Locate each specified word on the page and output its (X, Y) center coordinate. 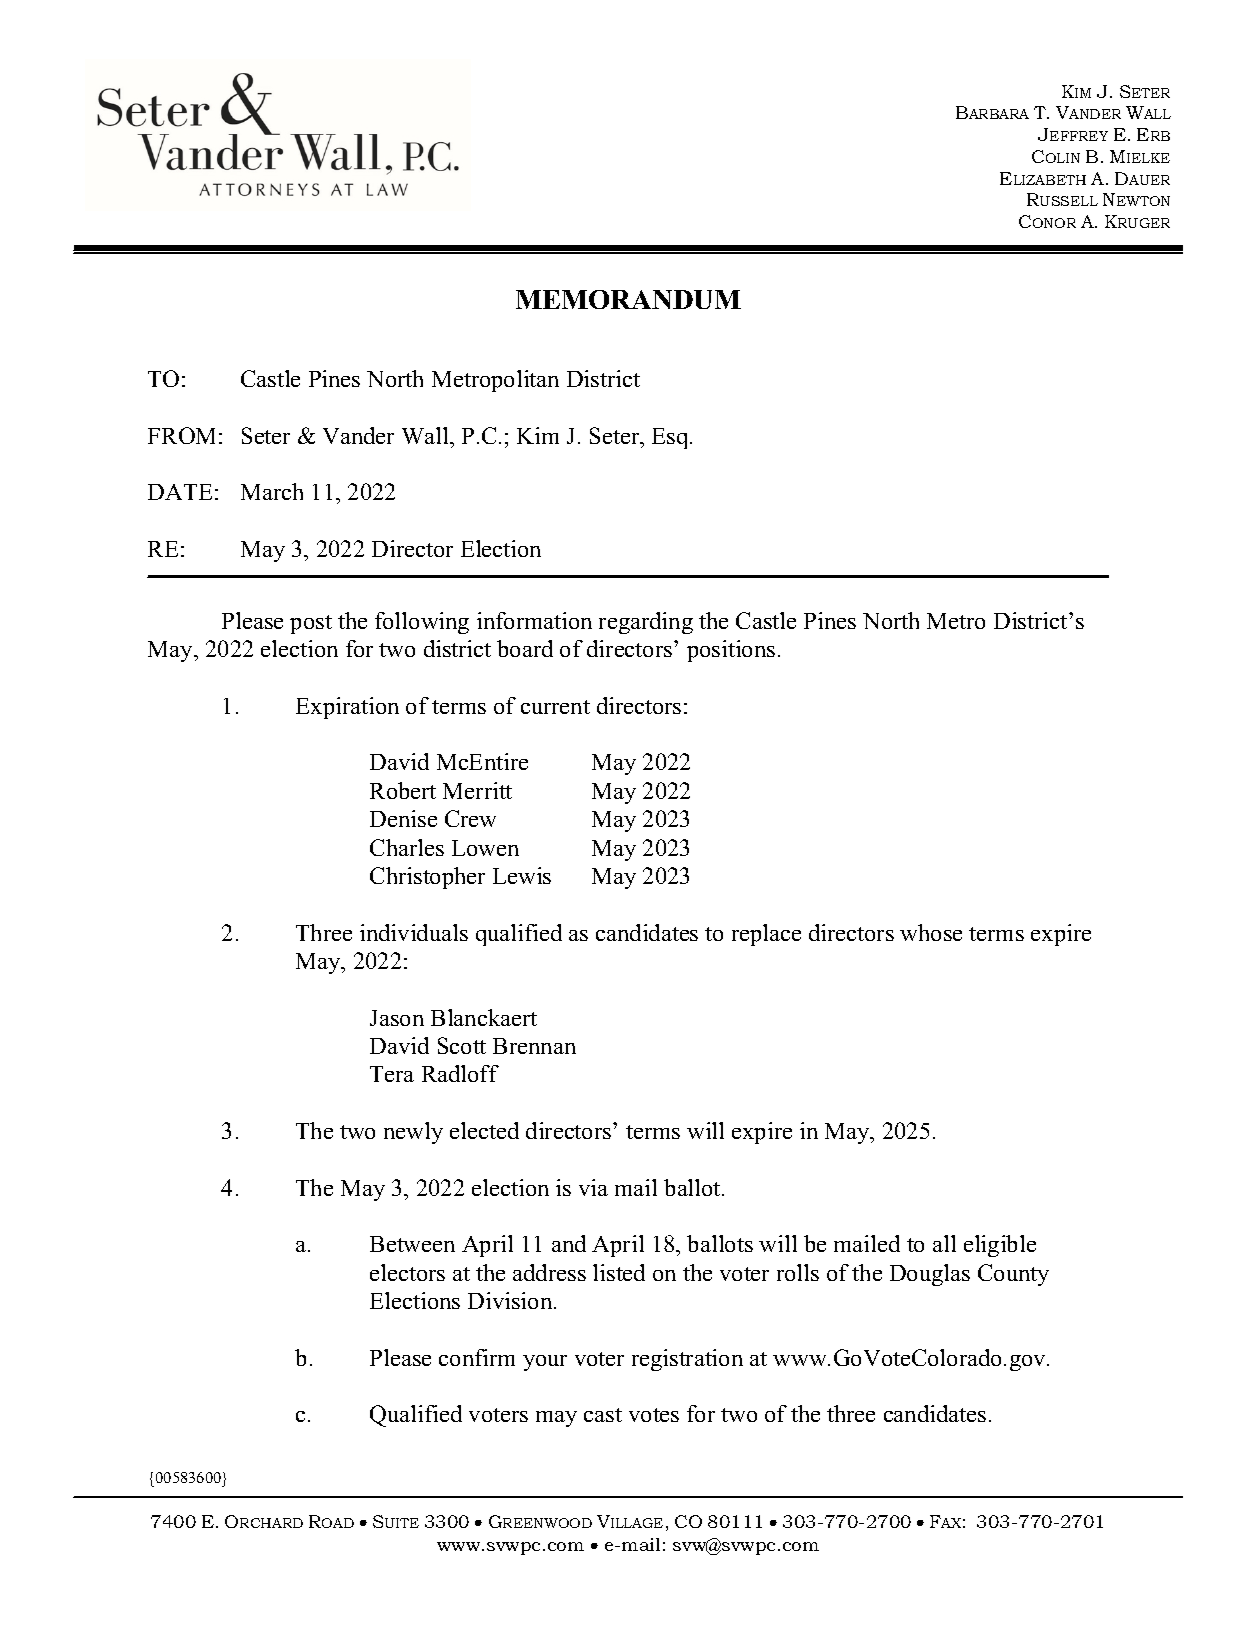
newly (413, 1133)
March (272, 491)
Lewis (522, 875)
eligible (1000, 1246)
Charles (407, 847)
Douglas (930, 1275)
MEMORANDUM (628, 299)
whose (931, 932)
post (311, 624)
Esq (671, 438)
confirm (477, 1357)
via (593, 1187)
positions (731, 651)
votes (654, 1415)
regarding (646, 623)
